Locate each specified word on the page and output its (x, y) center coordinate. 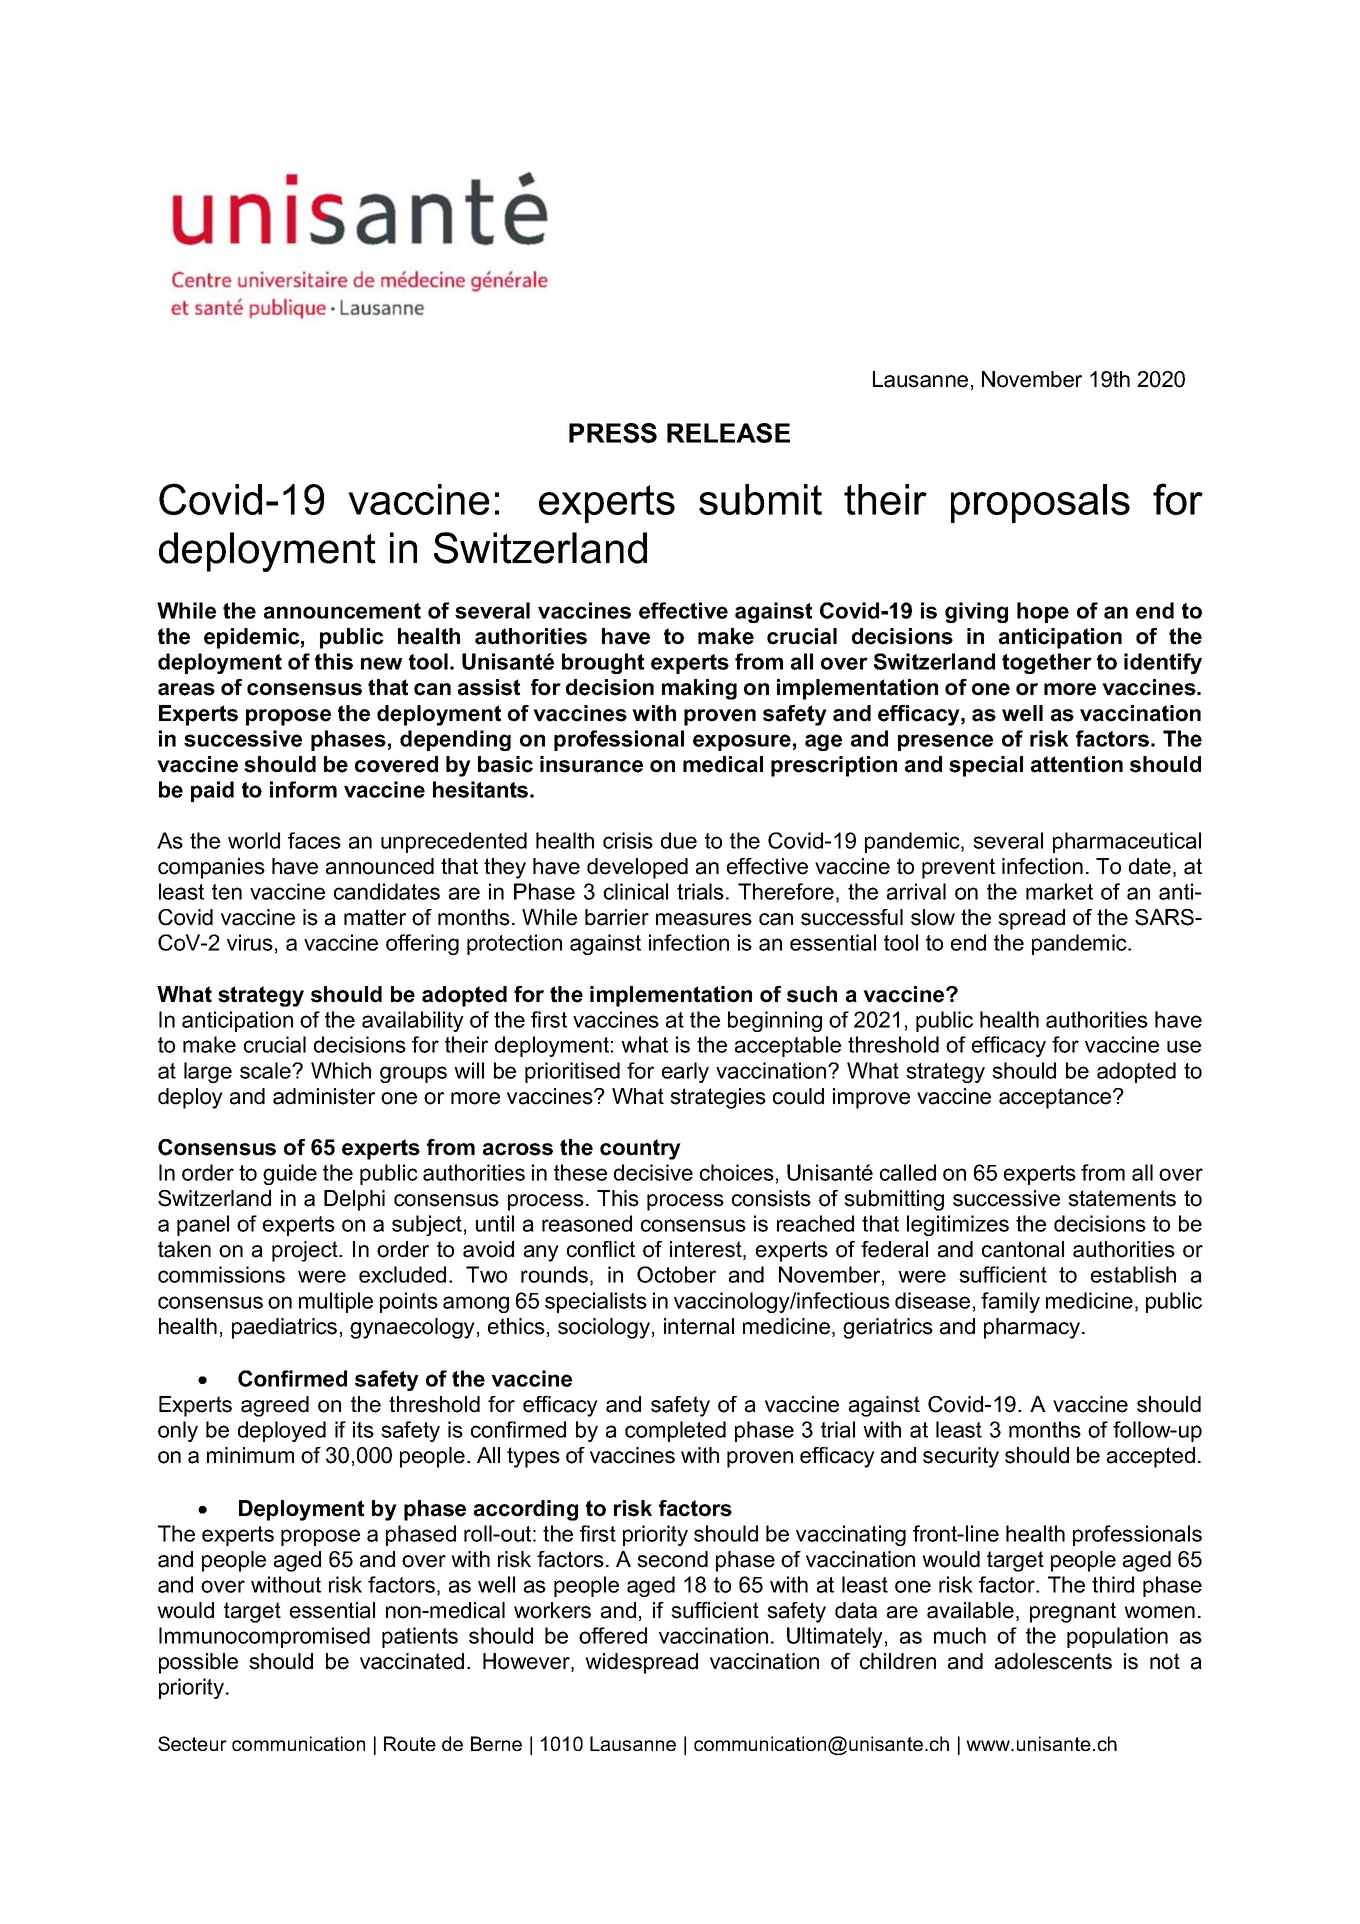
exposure (742, 742)
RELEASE (728, 433)
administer (324, 1096)
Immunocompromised (264, 1637)
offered (613, 1635)
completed (675, 1431)
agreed (275, 1406)
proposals (1040, 503)
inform (303, 789)
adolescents (1053, 1661)
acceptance (1056, 1098)
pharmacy (1032, 1328)
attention (1077, 764)
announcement (342, 611)
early (685, 1072)
